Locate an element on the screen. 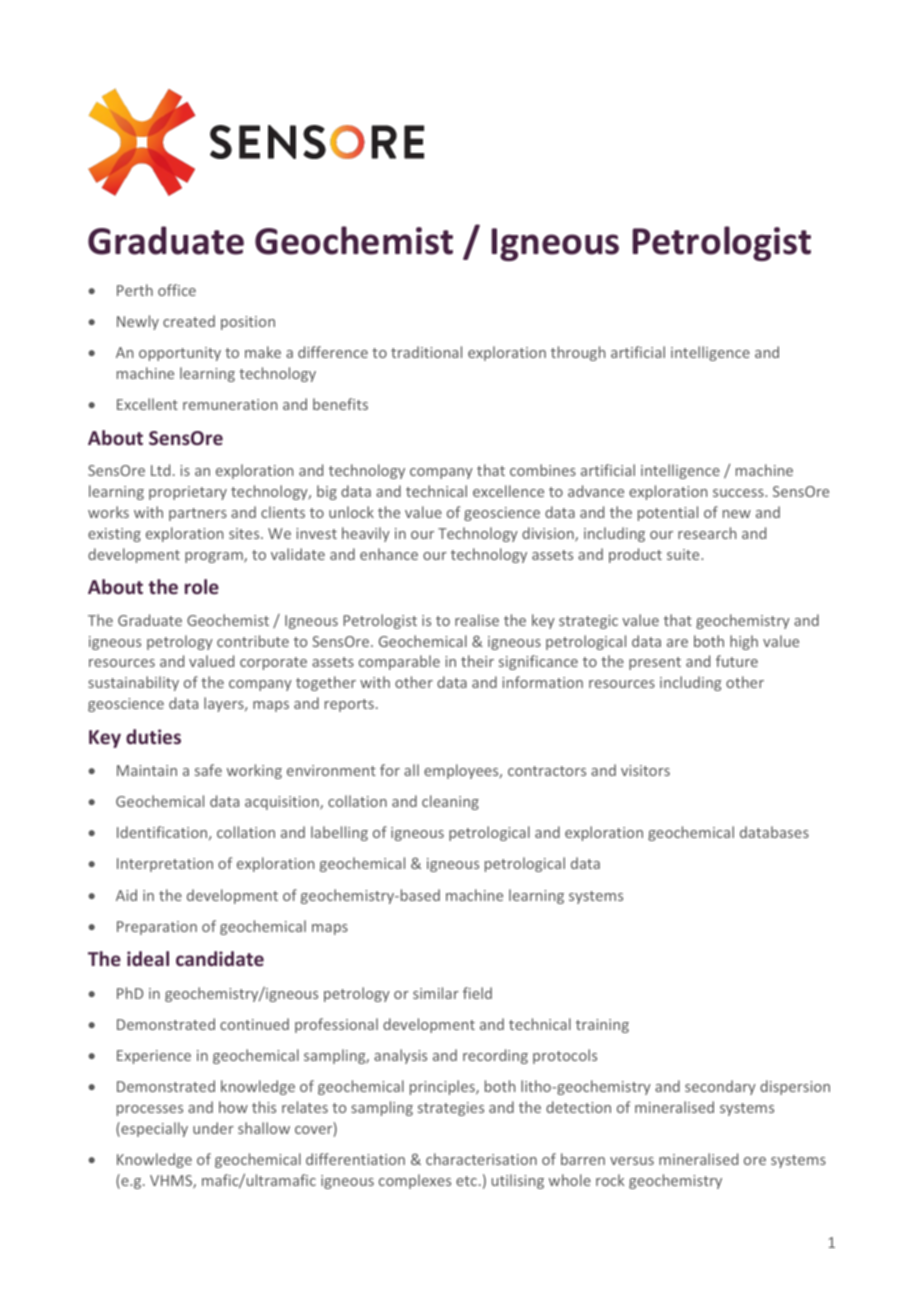 The width and height of the screenshot is (924, 1308). partners is located at coordinates (198, 514).
